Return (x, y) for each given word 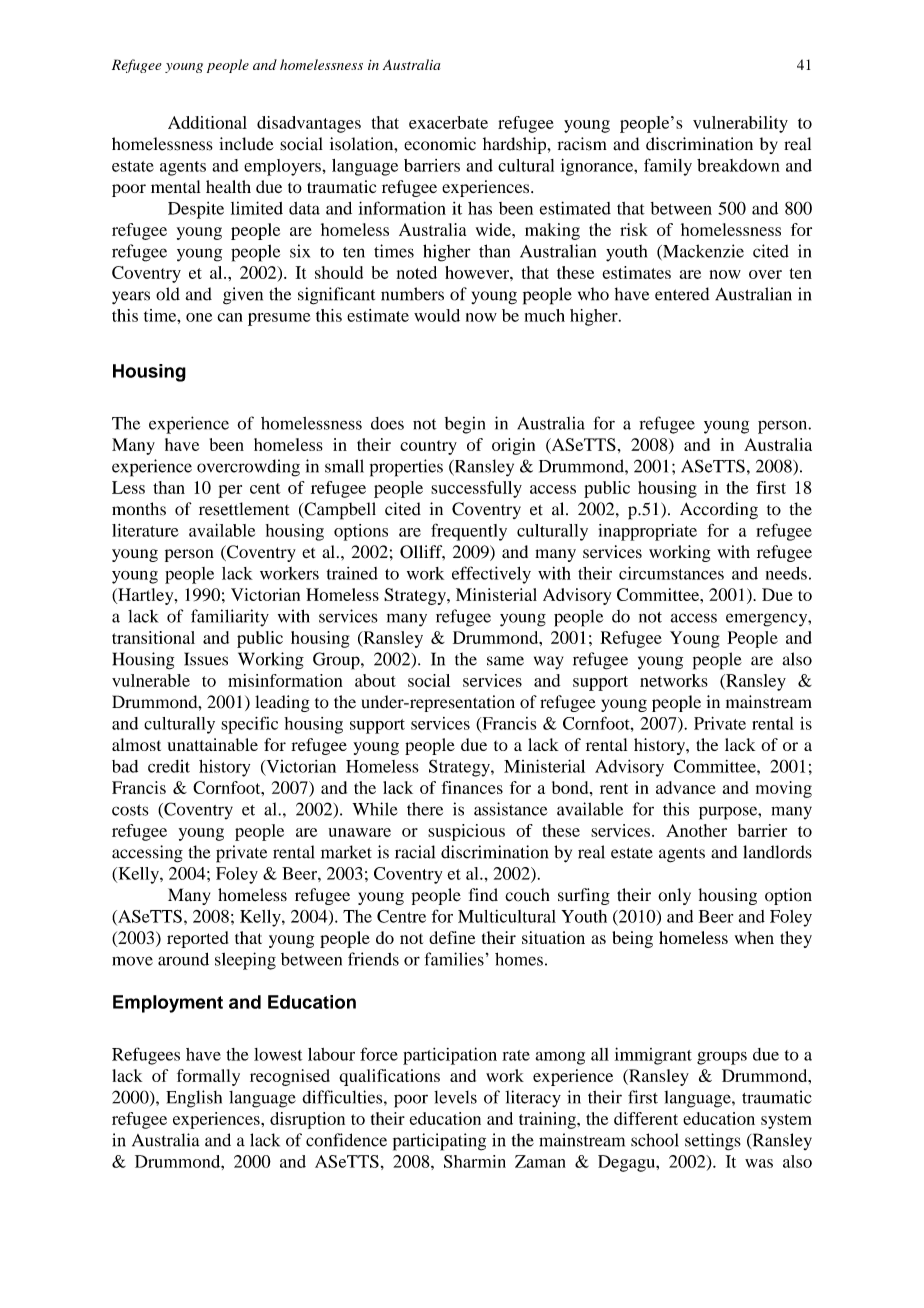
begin (465, 425)
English (194, 1099)
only (674, 896)
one (199, 317)
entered (682, 294)
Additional (207, 122)
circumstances (671, 573)
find (483, 894)
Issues (206, 659)
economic (440, 144)
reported (197, 939)
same (505, 661)
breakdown (738, 165)
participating (439, 1142)
